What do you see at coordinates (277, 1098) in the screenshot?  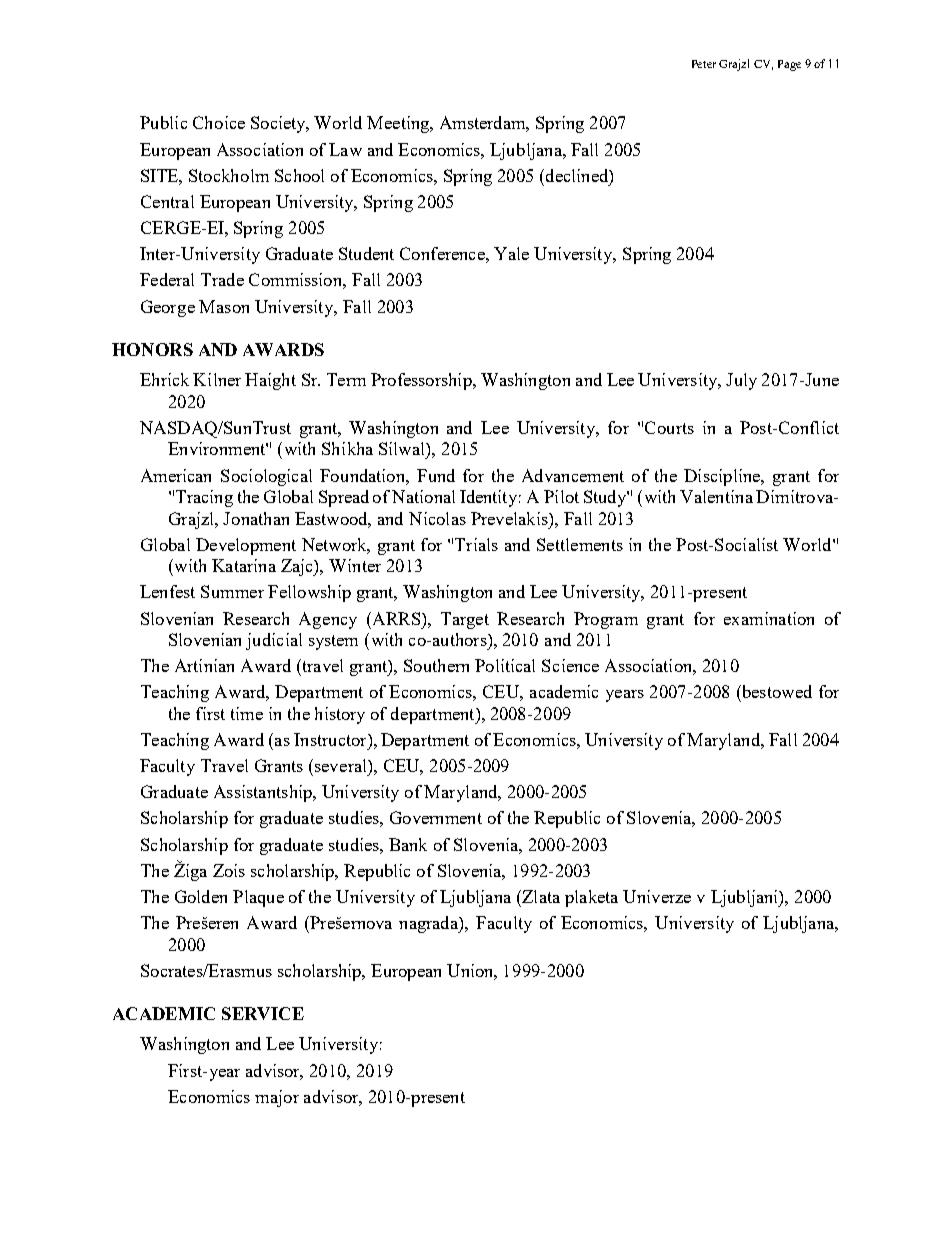 I see `major` at bounding box center [277, 1098].
